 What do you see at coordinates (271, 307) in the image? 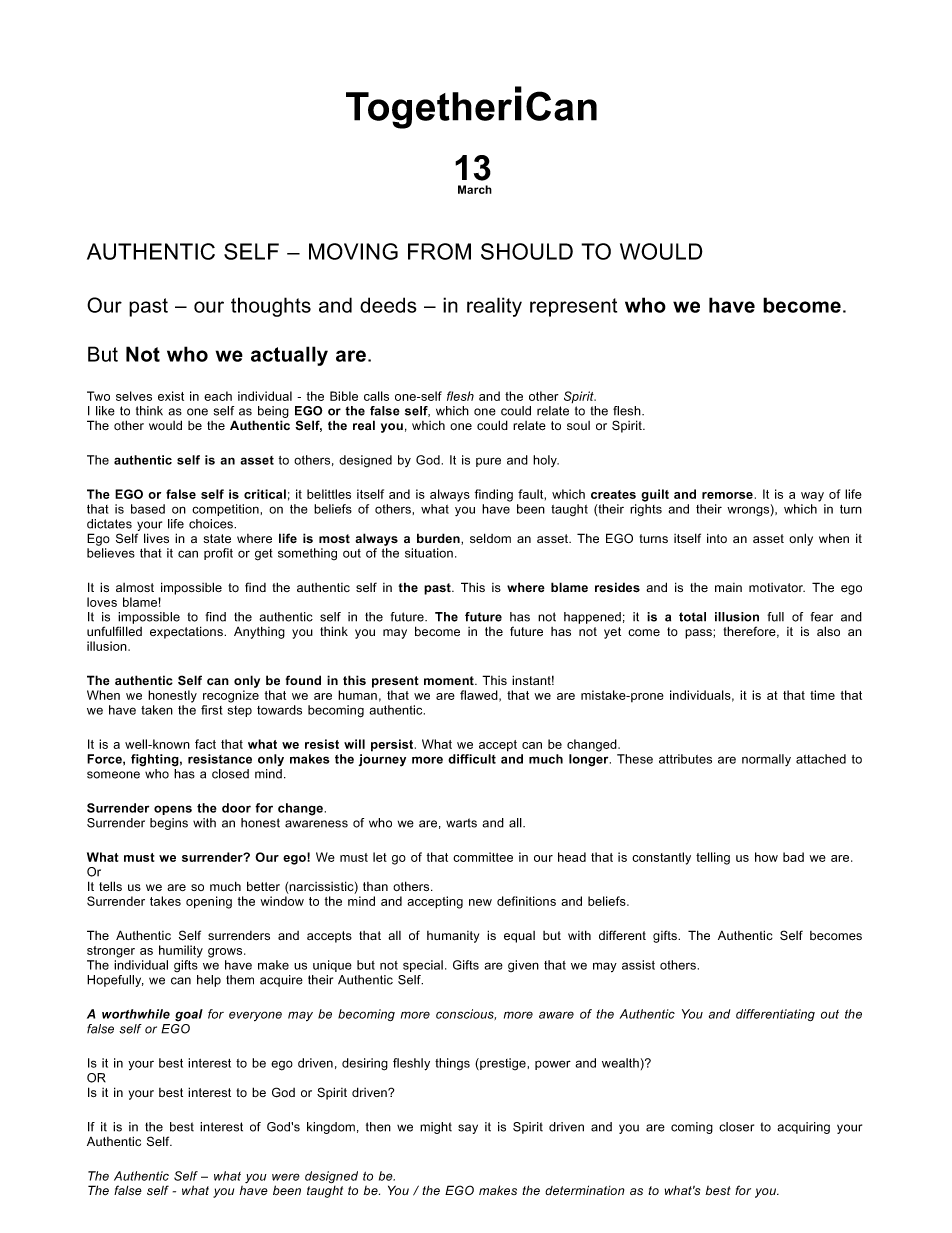
I see `thoughts` at bounding box center [271, 307].
